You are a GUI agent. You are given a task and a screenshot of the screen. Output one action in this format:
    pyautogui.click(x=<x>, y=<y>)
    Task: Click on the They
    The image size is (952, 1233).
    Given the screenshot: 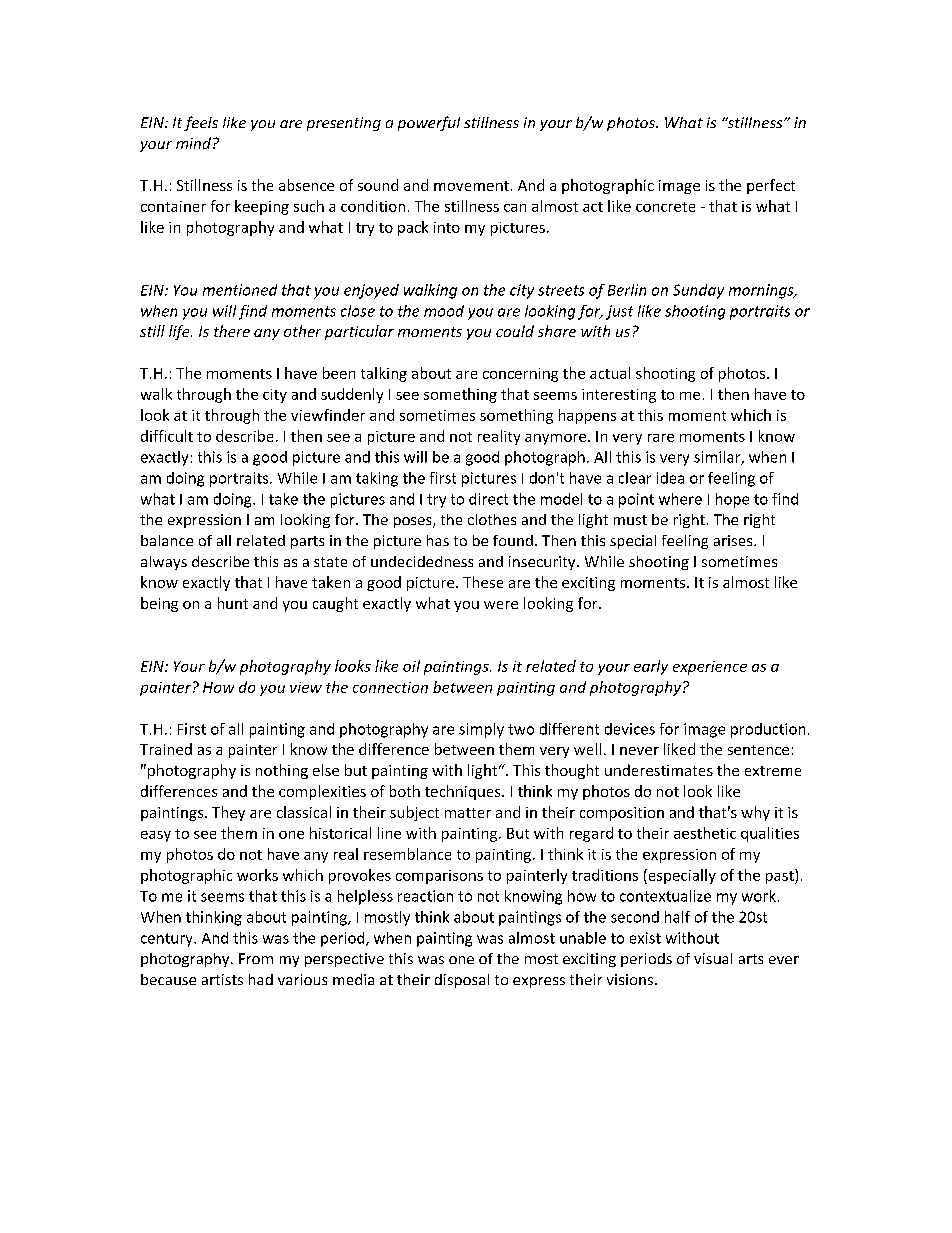 What is the action you would take?
    pyautogui.click(x=228, y=813)
